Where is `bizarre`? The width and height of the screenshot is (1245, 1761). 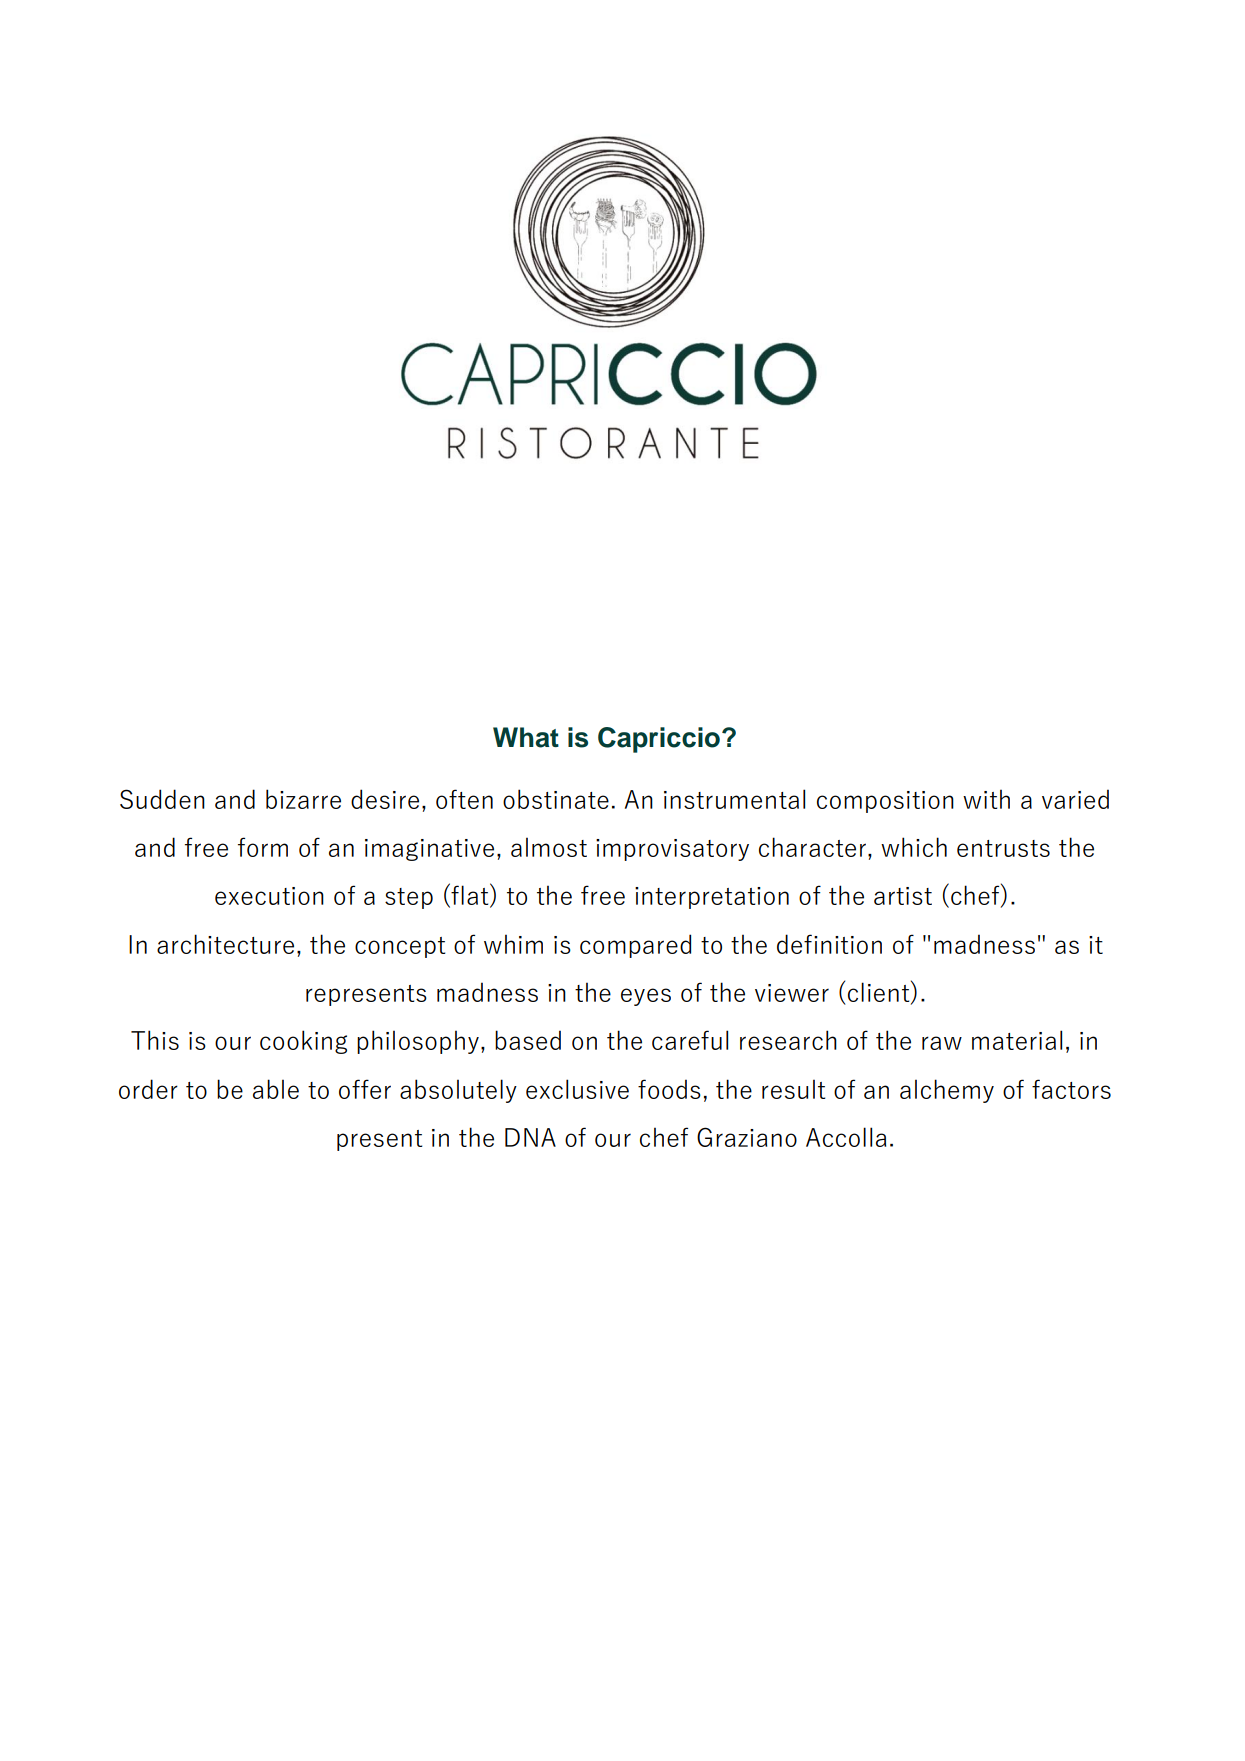
bizarre is located at coordinates (303, 799).
